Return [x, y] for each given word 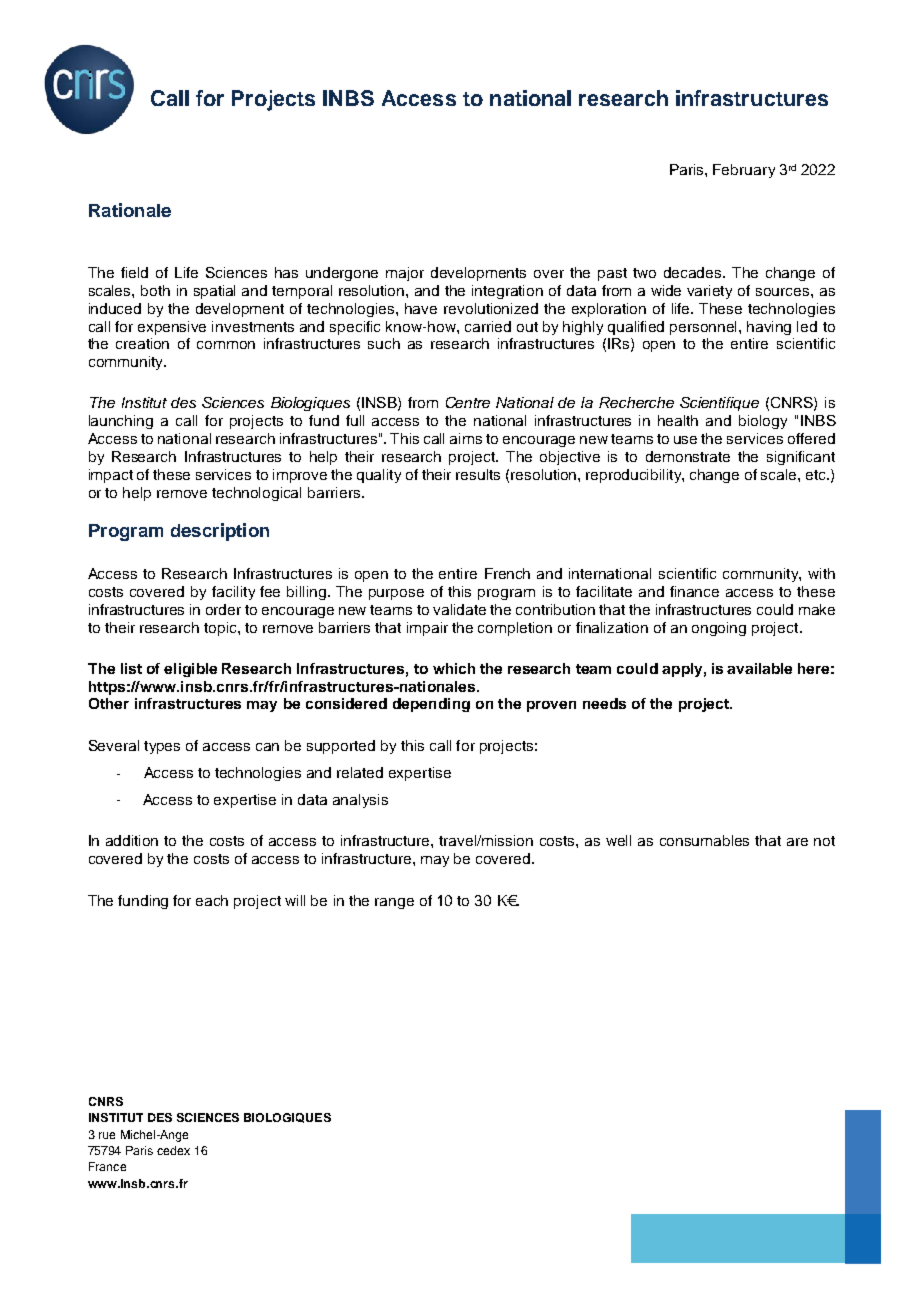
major [405, 274]
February [744, 171]
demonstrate [688, 456]
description [220, 532]
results [478, 474]
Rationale [130, 210]
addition [132, 840]
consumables [704, 840]
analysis [360, 801]
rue [107, 1135]
